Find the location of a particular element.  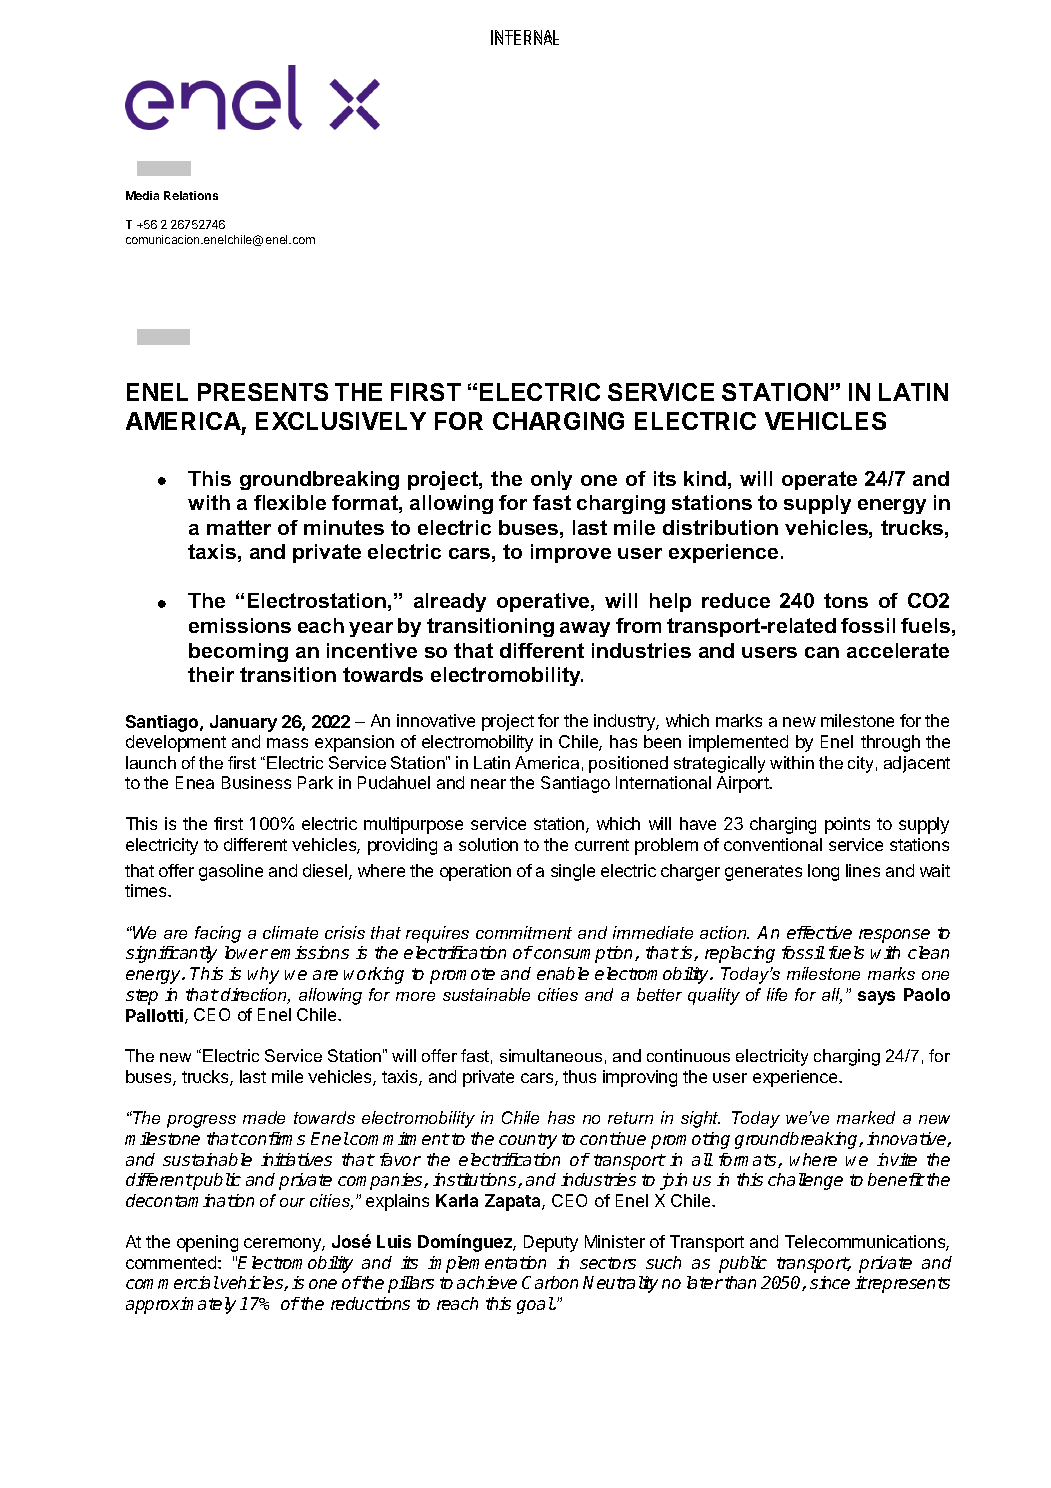

through is located at coordinates (890, 743).
